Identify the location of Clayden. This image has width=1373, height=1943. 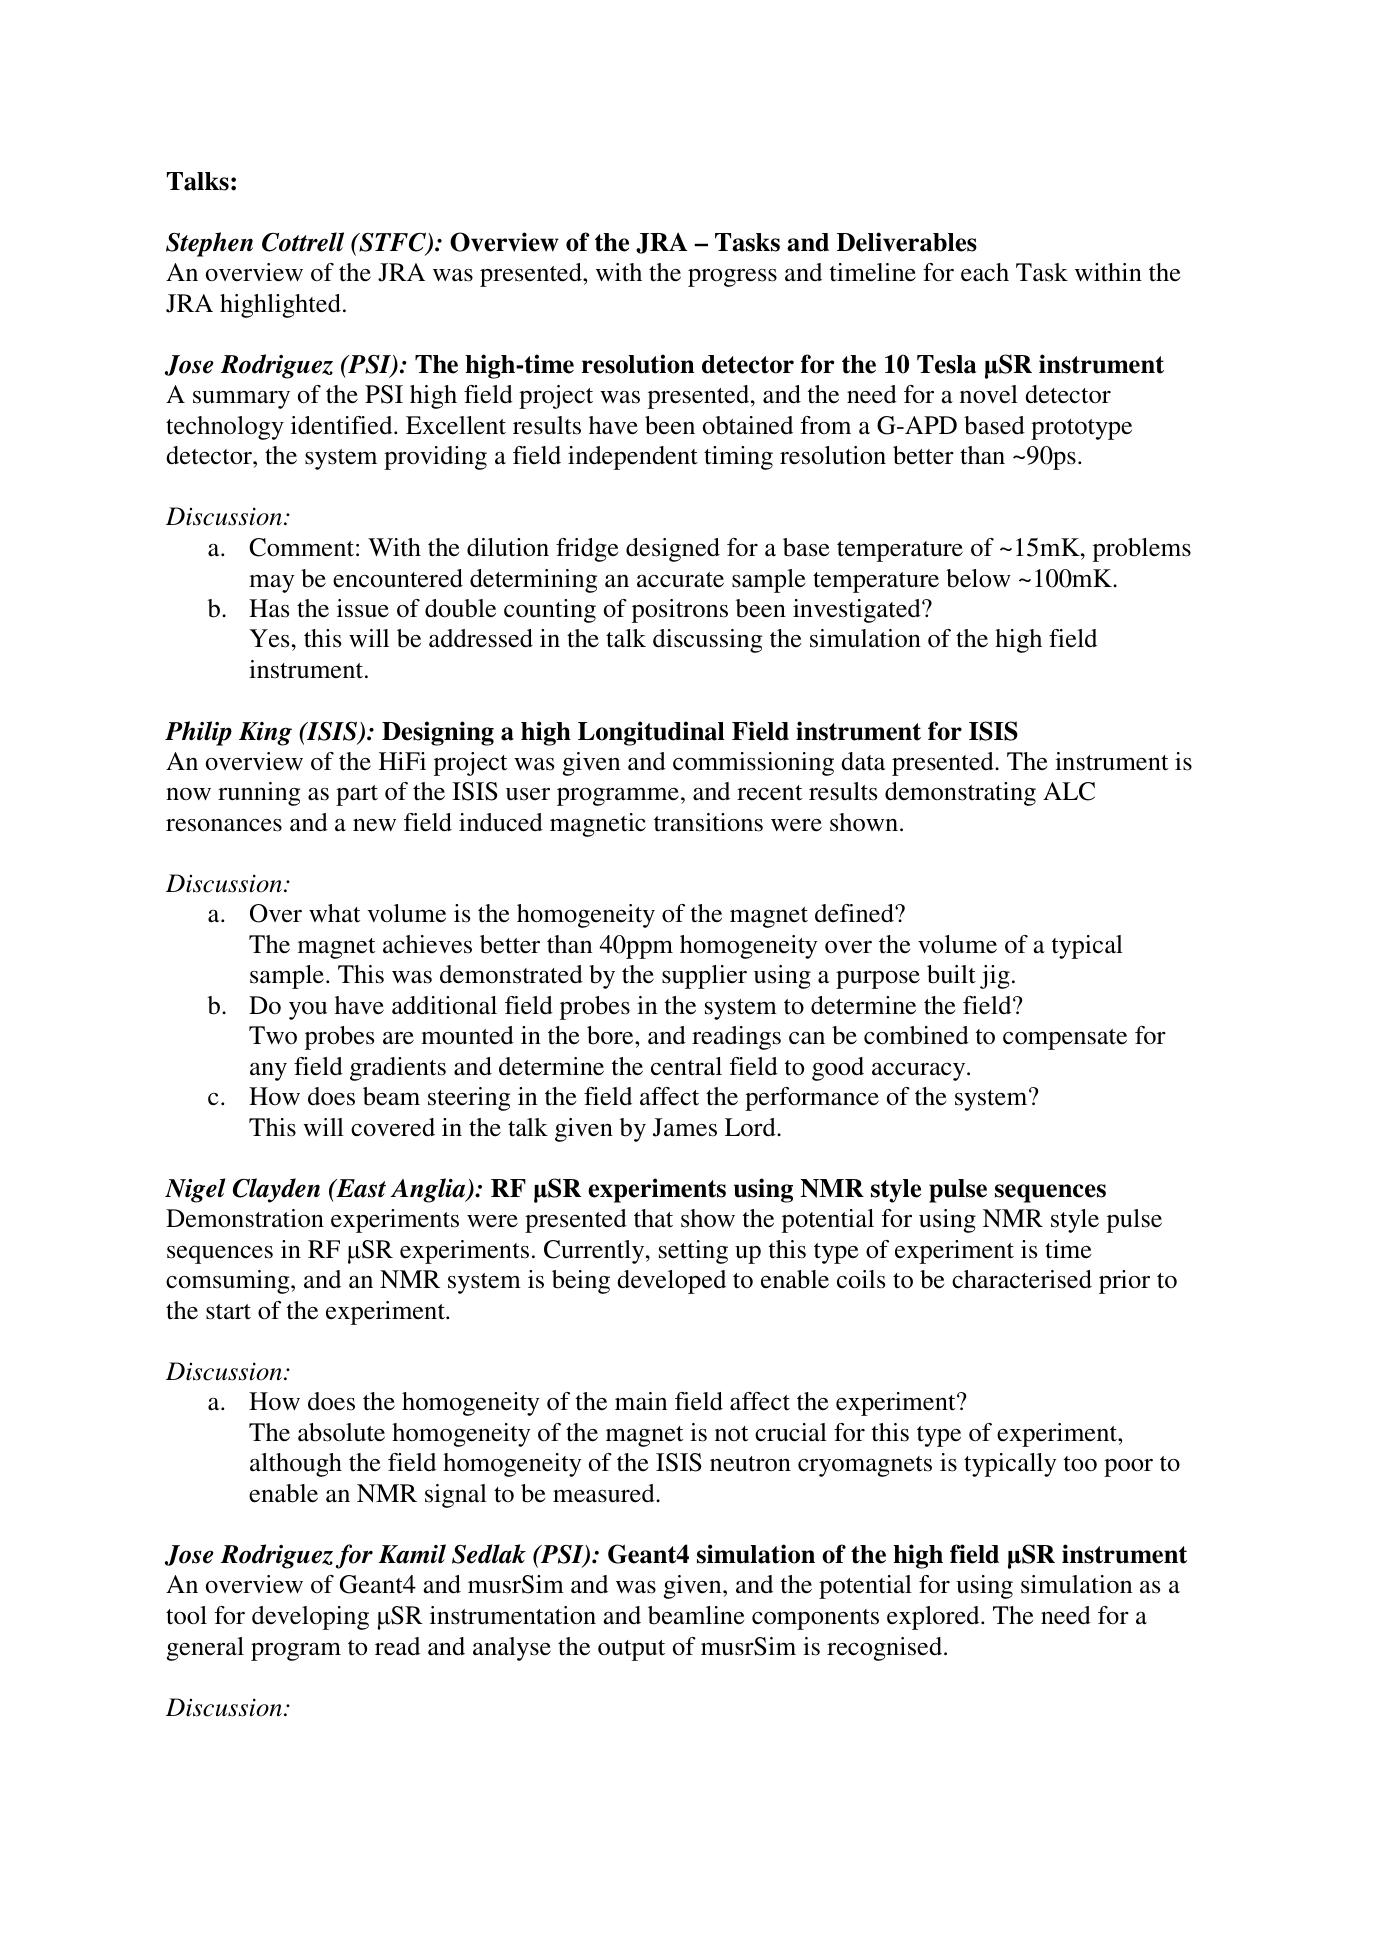
(276, 1190).
